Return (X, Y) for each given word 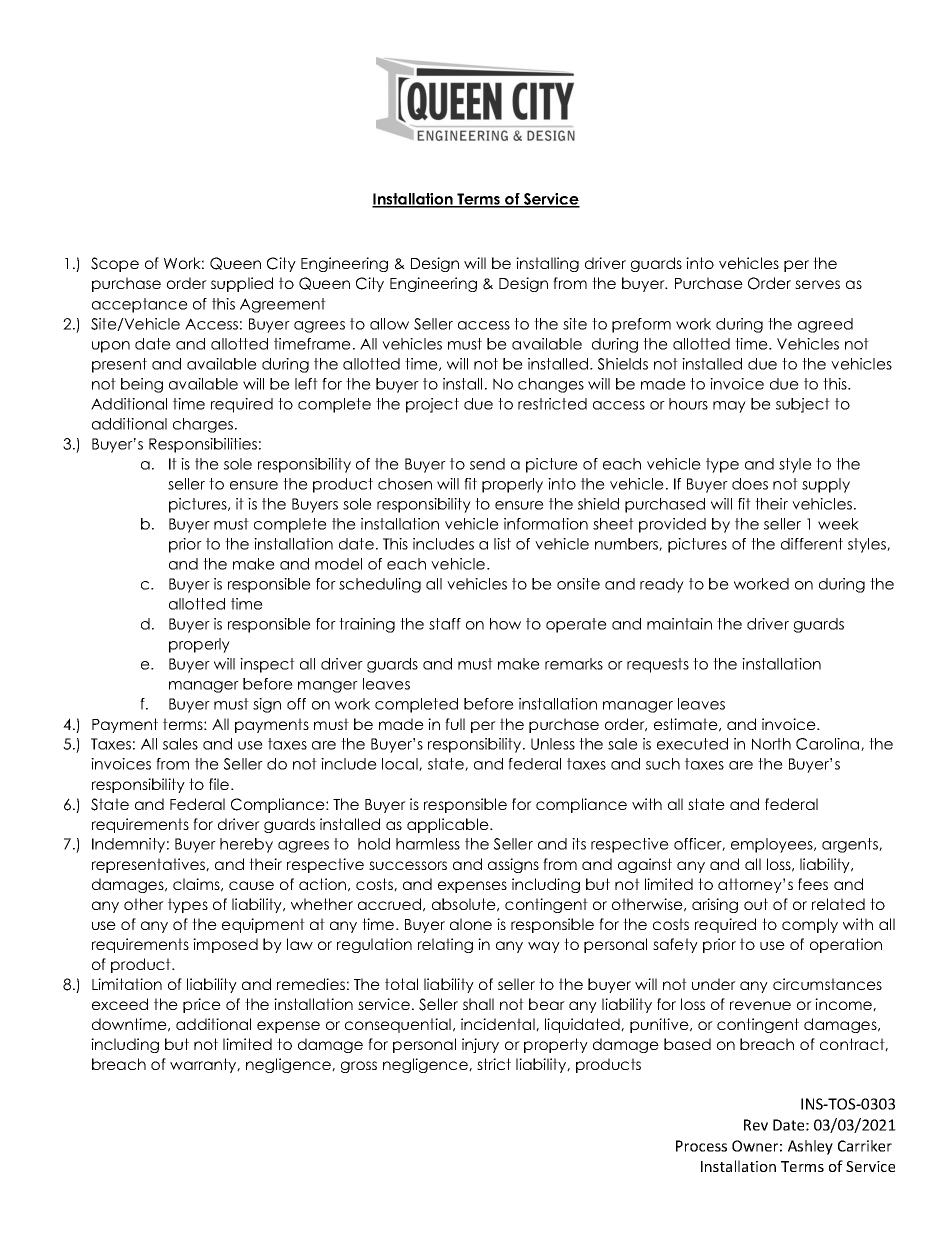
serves (817, 284)
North (771, 744)
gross (359, 1067)
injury (480, 1045)
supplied (242, 284)
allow (389, 324)
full (455, 724)
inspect (267, 665)
